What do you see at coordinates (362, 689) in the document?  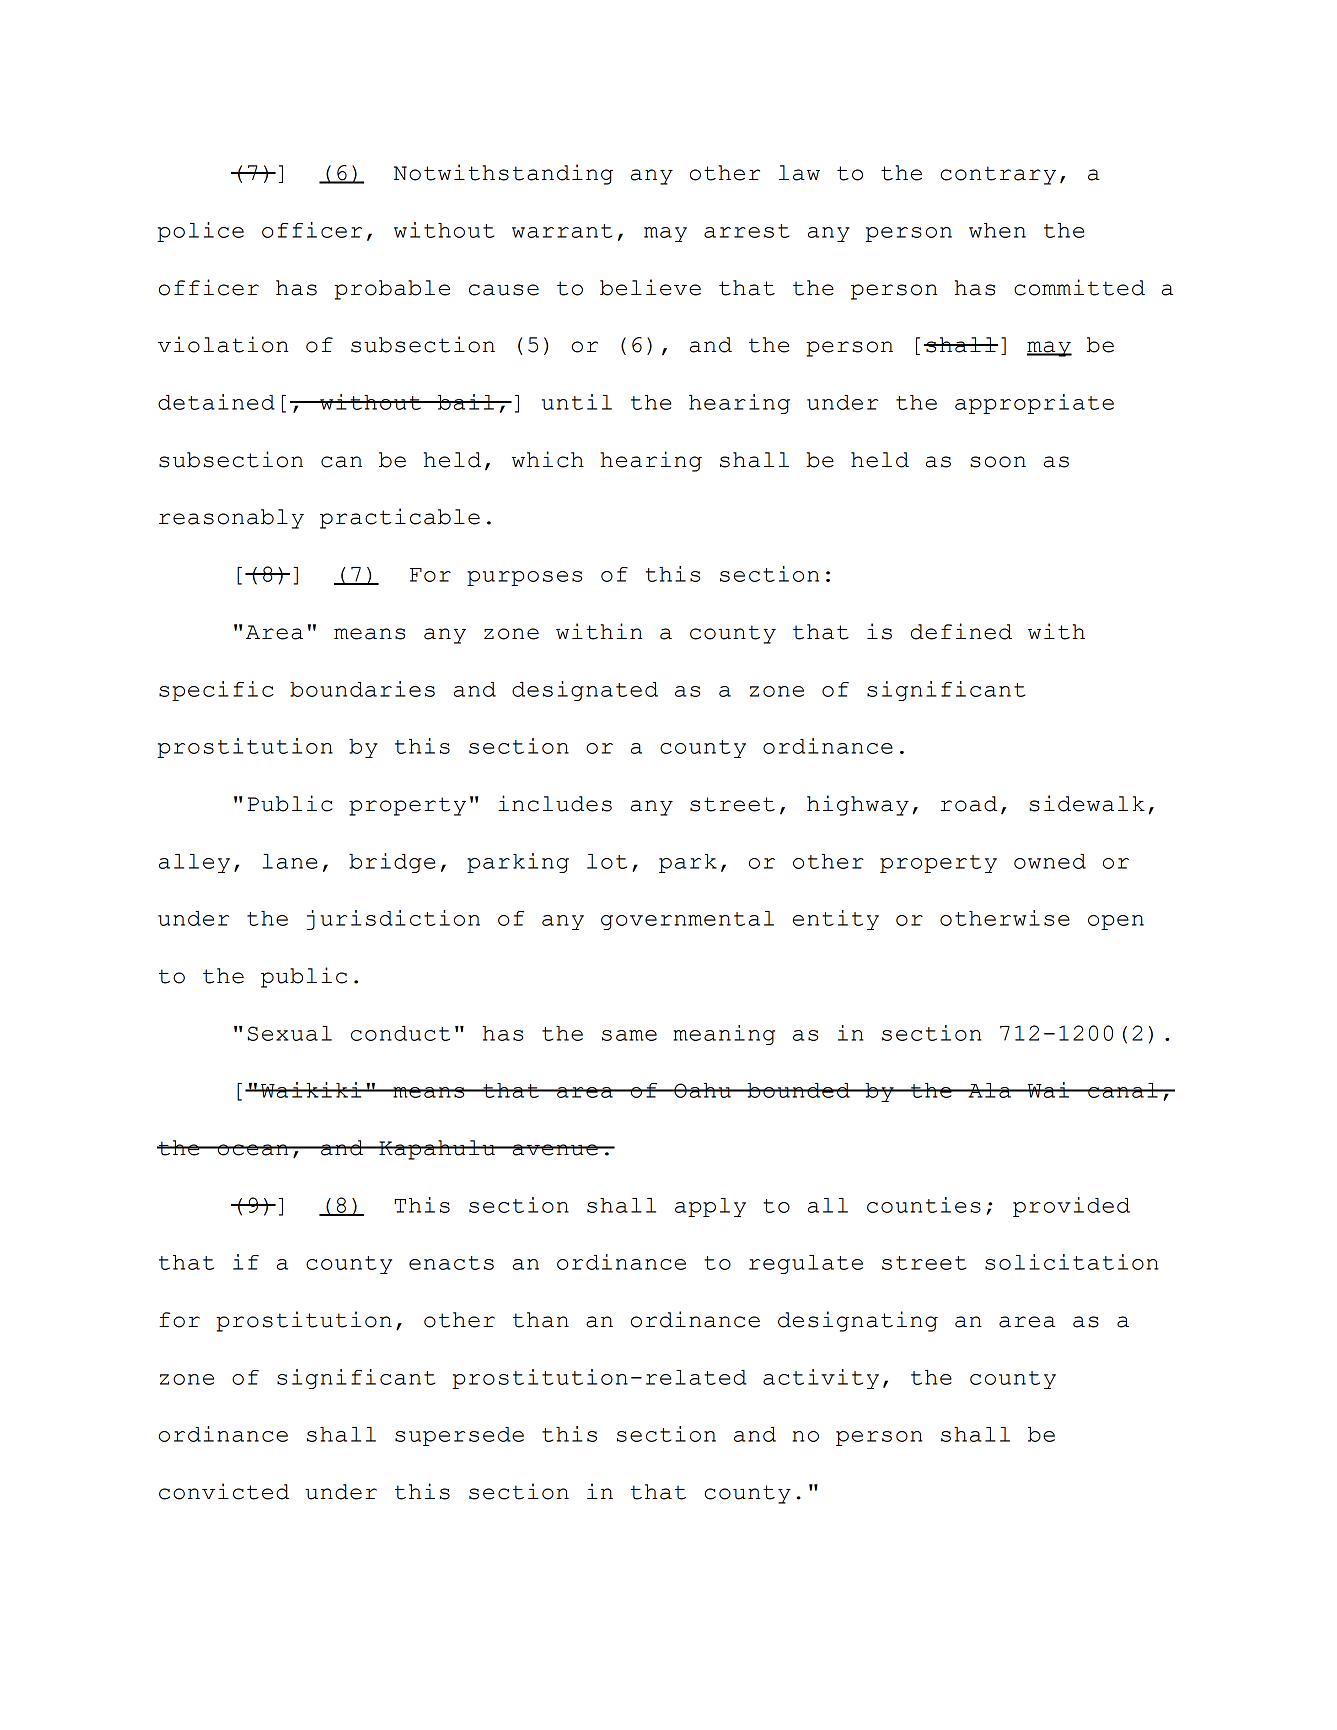 I see `boundaries` at bounding box center [362, 689].
